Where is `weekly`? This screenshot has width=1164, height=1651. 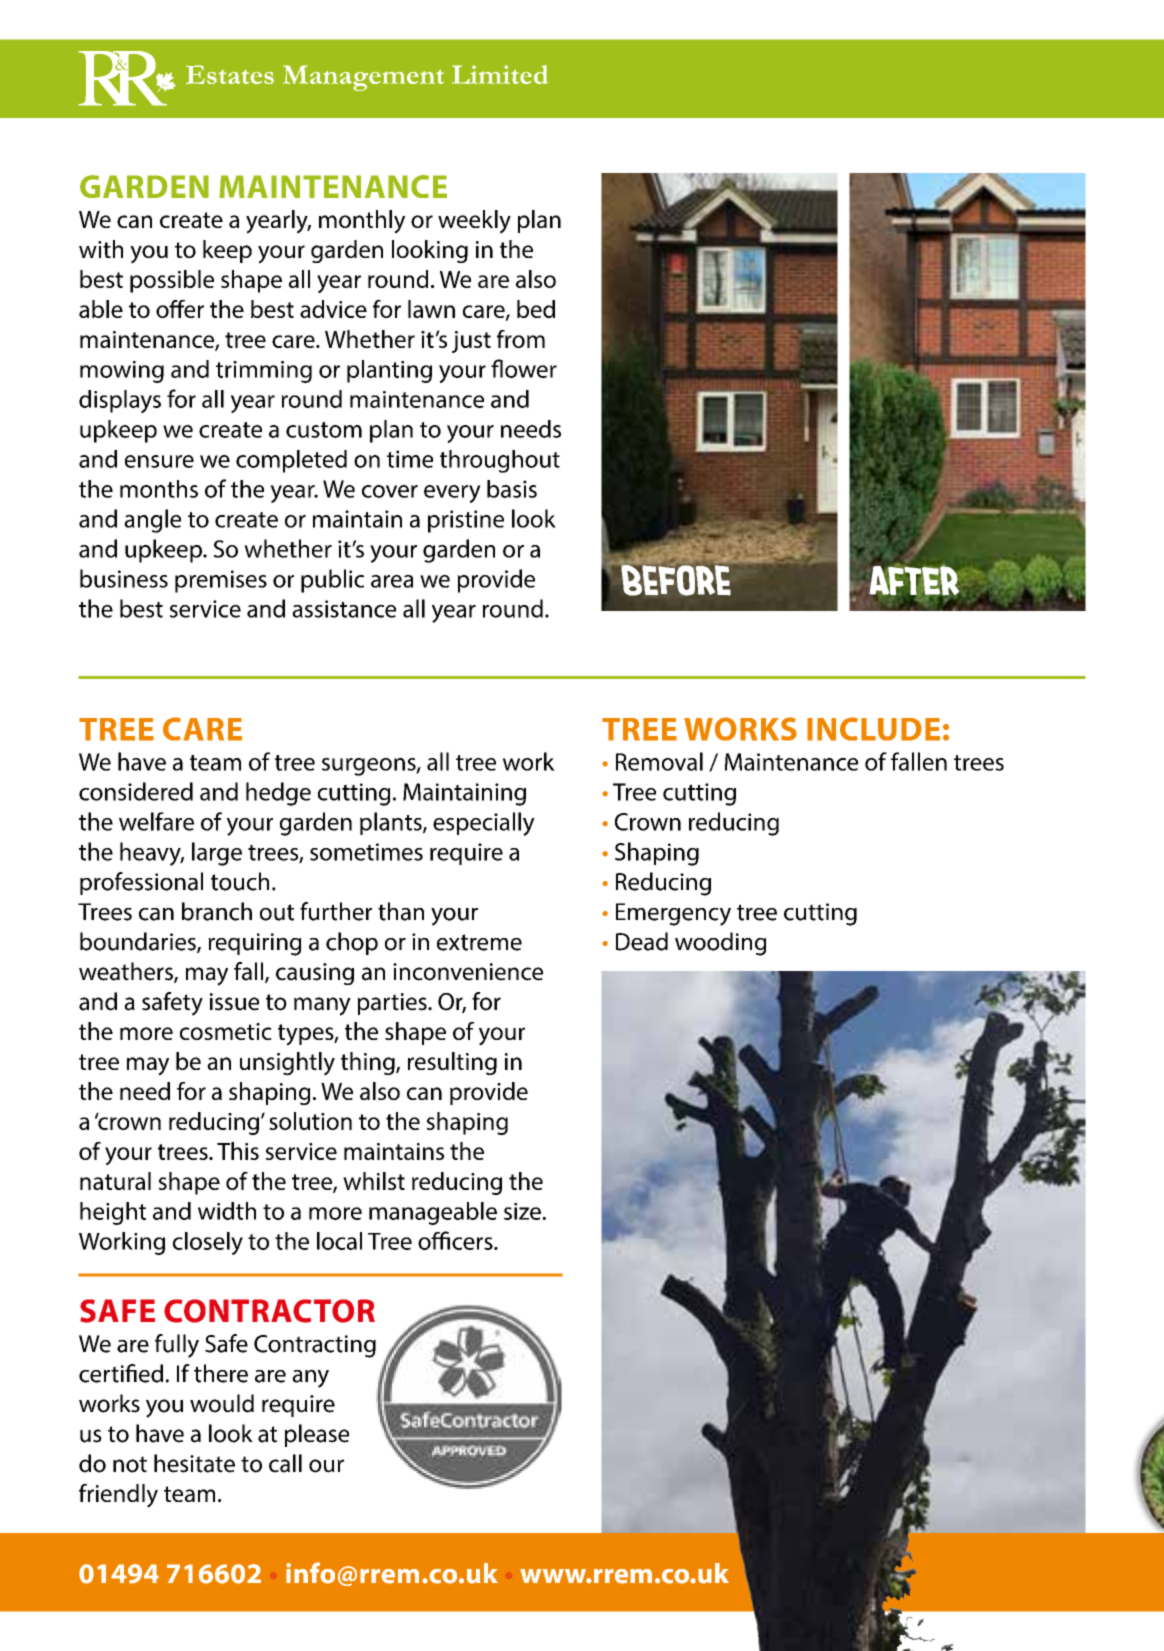
weekly is located at coordinates (474, 222).
